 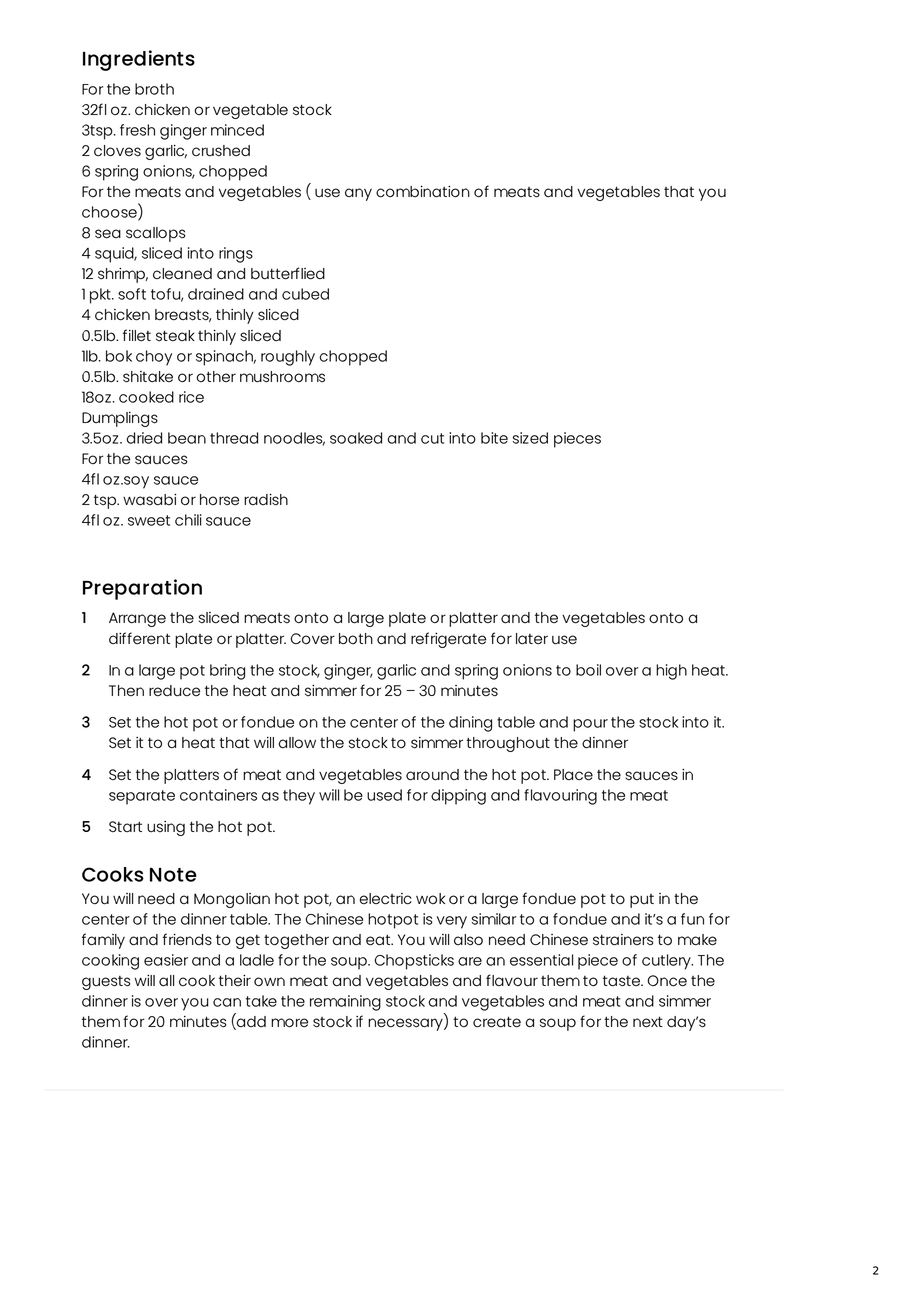 What do you see at coordinates (174, 691) in the screenshot?
I see `reduce` at bounding box center [174, 691].
